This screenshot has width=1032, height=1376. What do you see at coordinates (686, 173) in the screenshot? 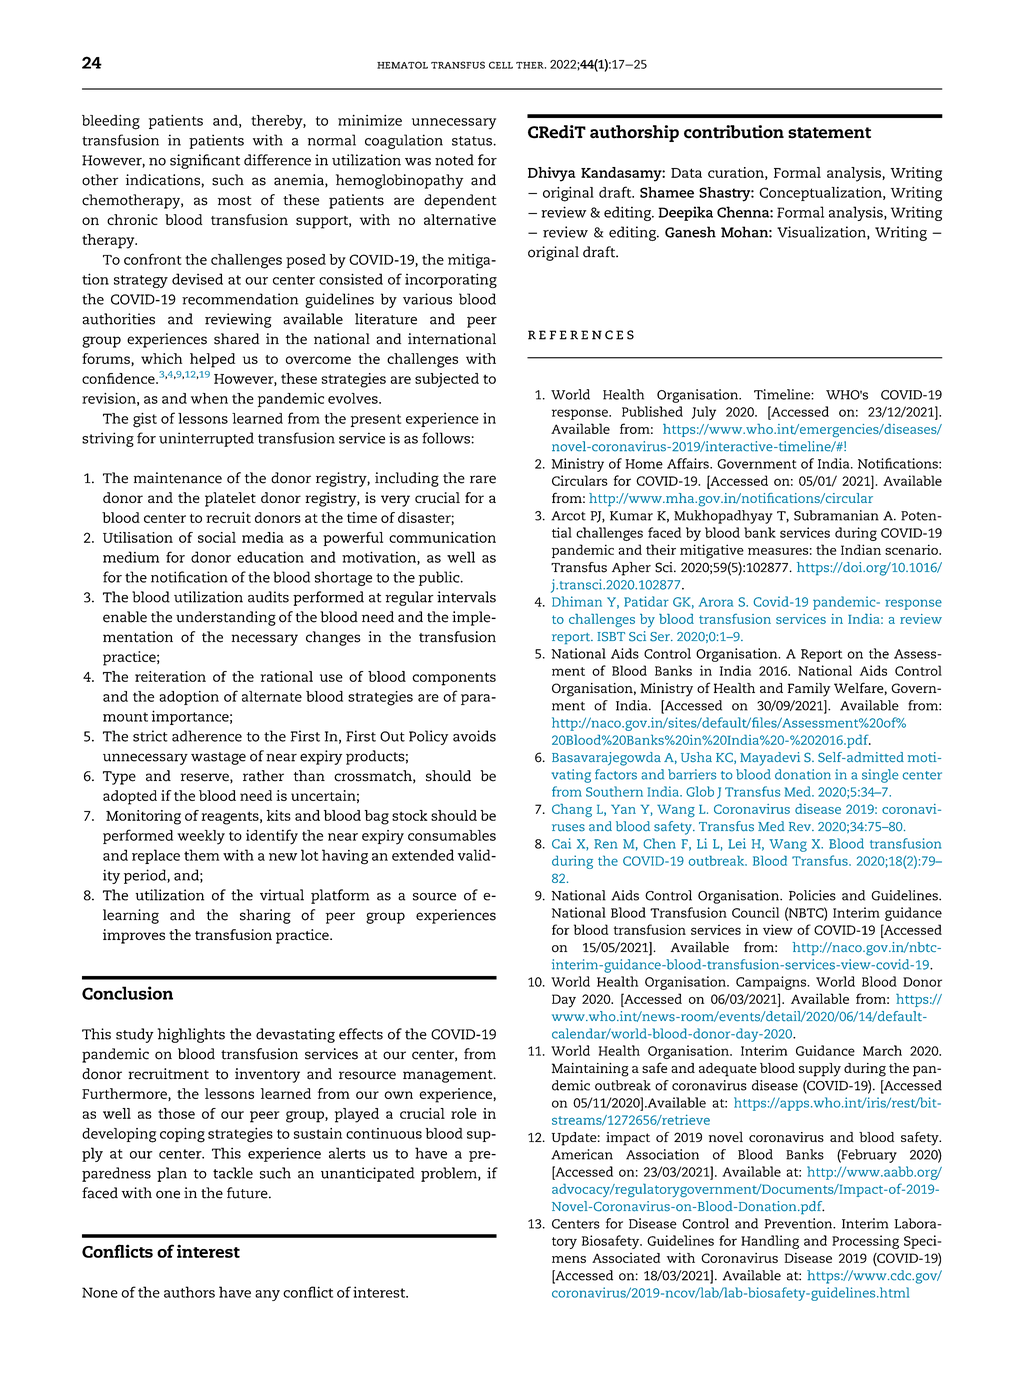
I see `Data` at bounding box center [686, 173].
